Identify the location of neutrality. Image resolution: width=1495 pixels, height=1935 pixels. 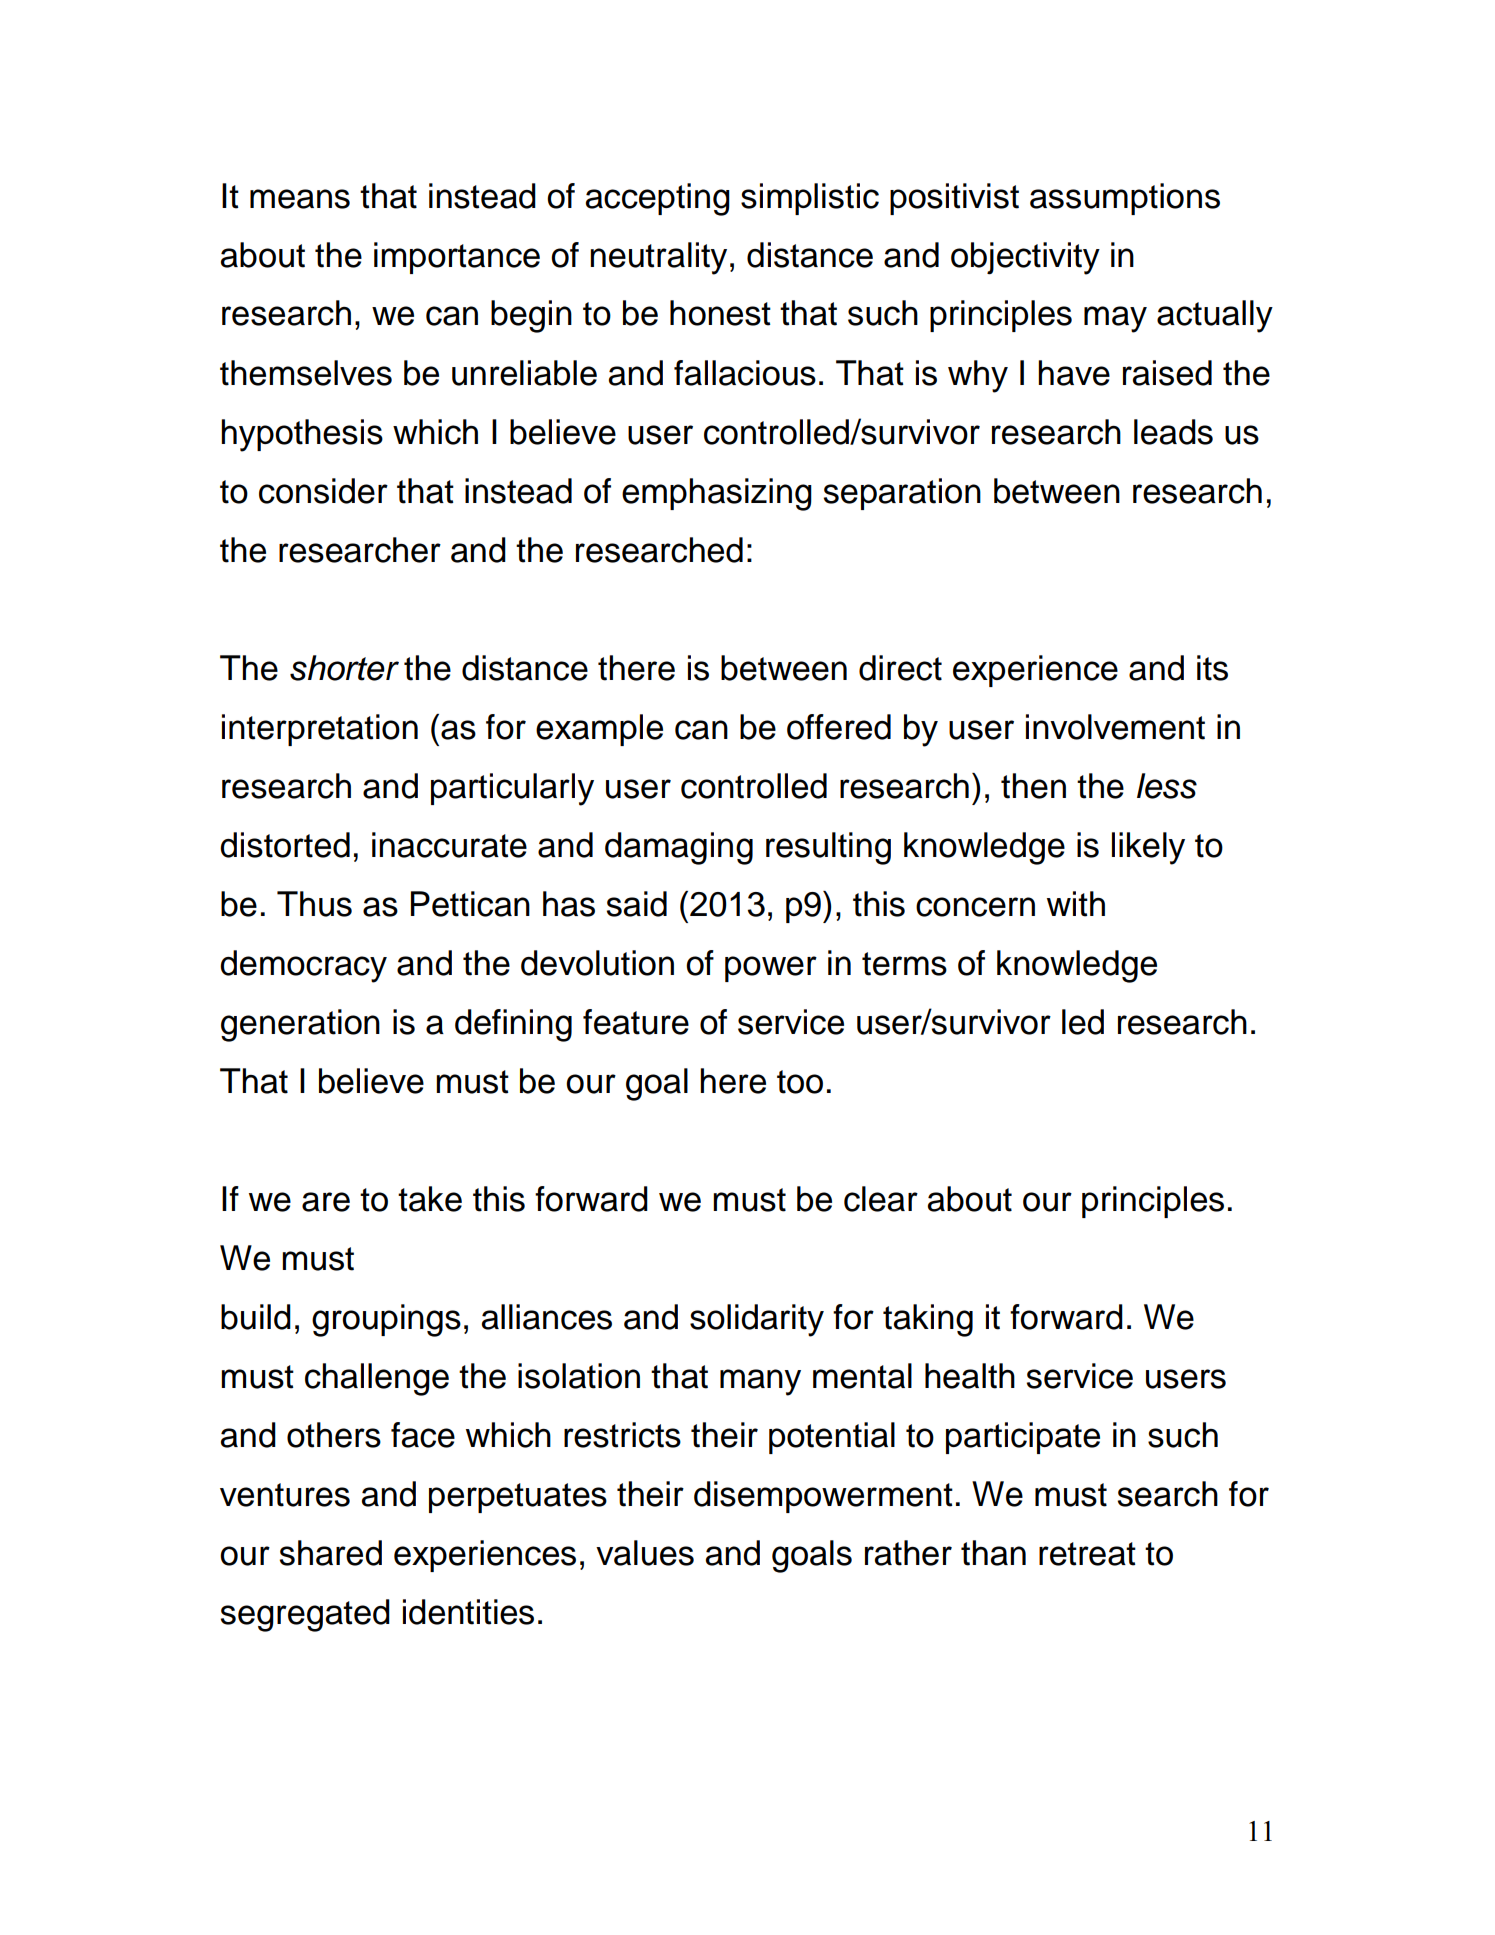
(658, 258).
